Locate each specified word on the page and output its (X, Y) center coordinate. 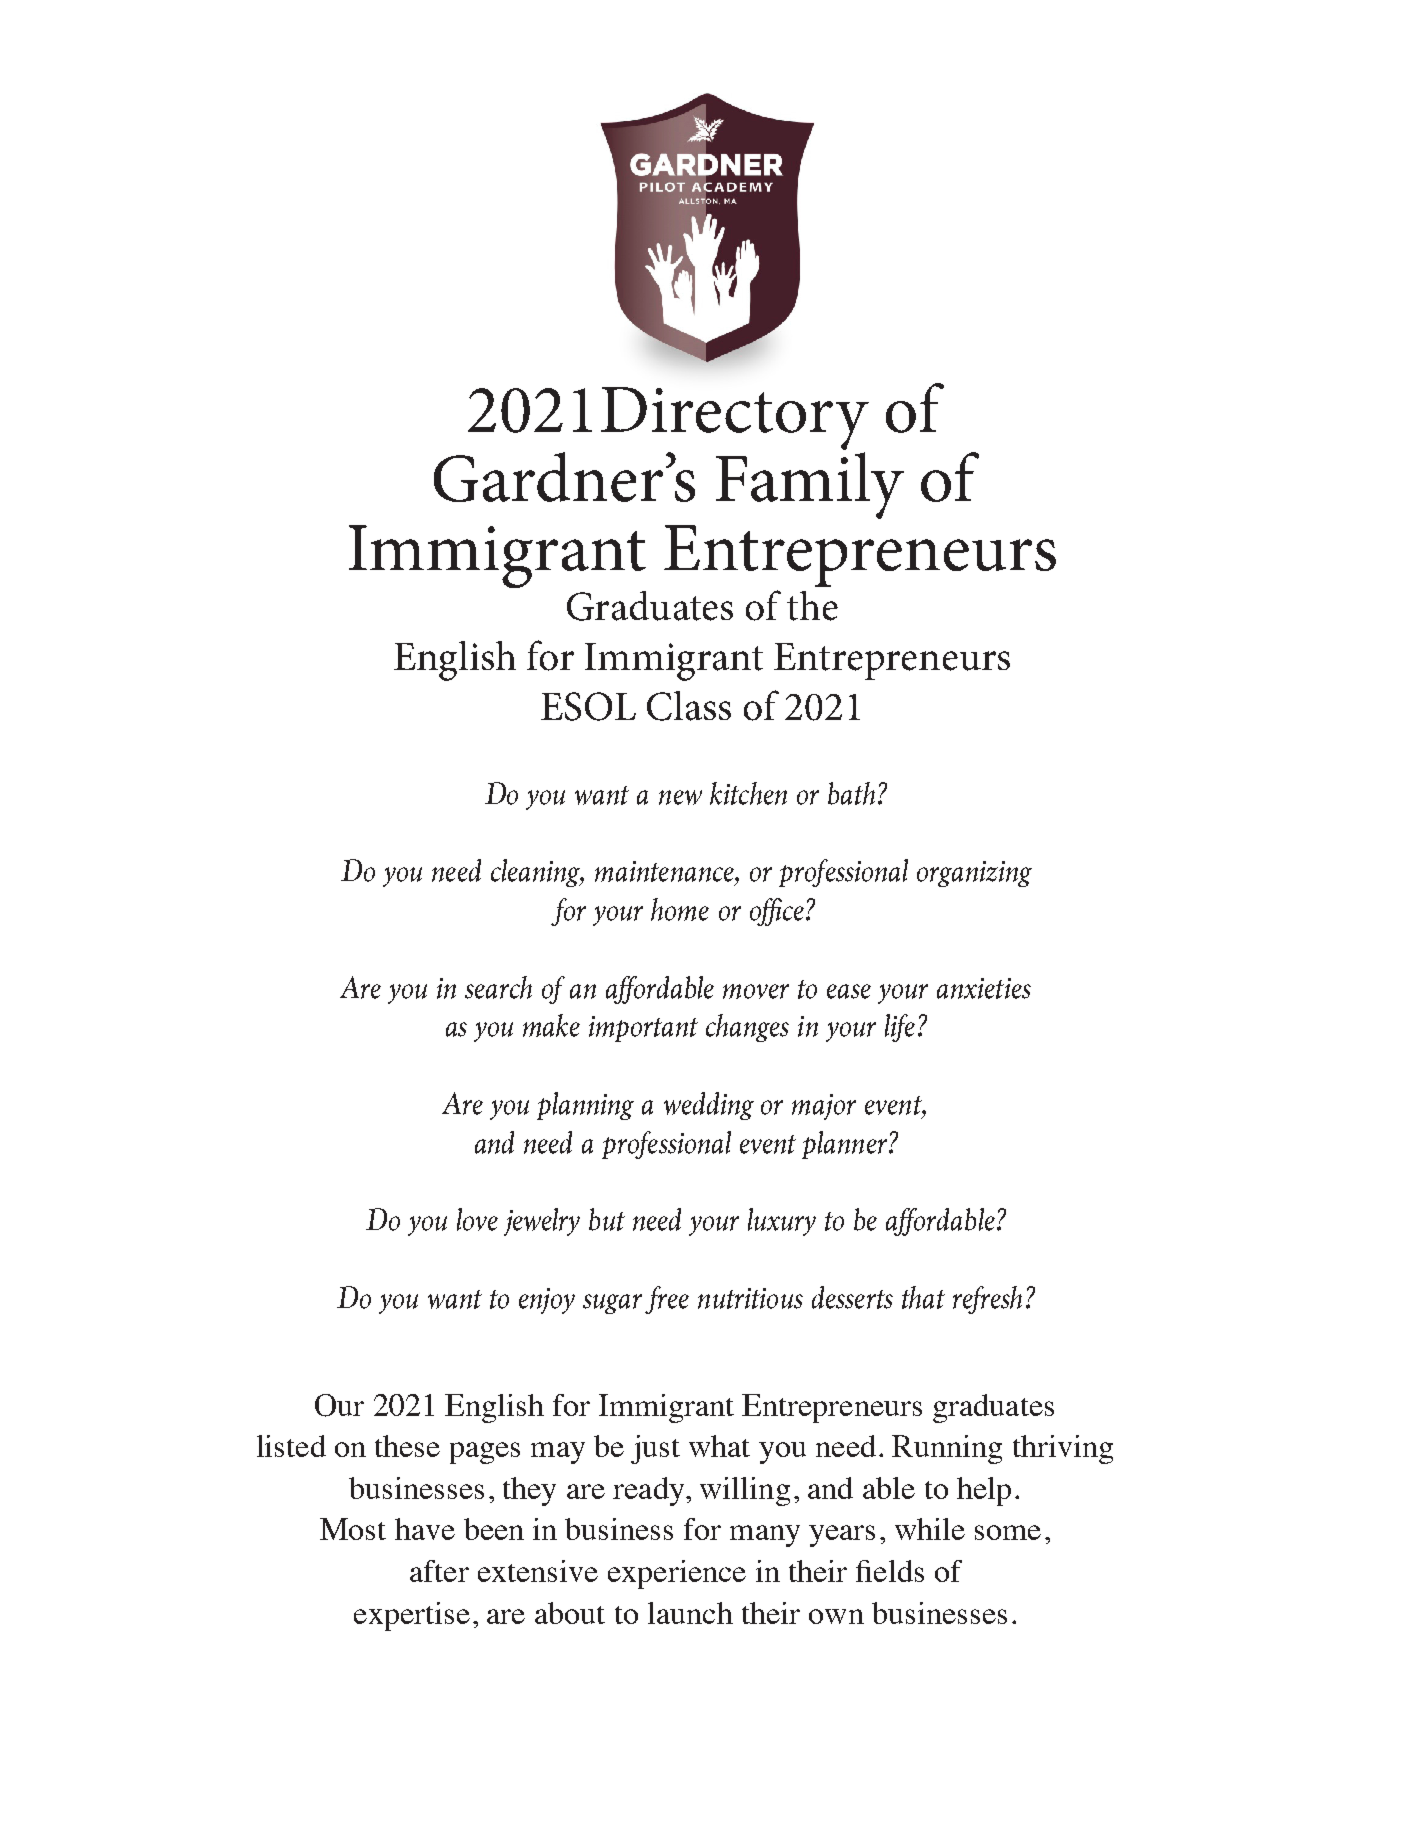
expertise (412, 1616)
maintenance (665, 871)
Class (689, 706)
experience (677, 1574)
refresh (987, 1300)
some (1008, 1532)
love (477, 1219)
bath (851, 793)
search (498, 987)
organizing (974, 874)
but (607, 1219)
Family (810, 484)
